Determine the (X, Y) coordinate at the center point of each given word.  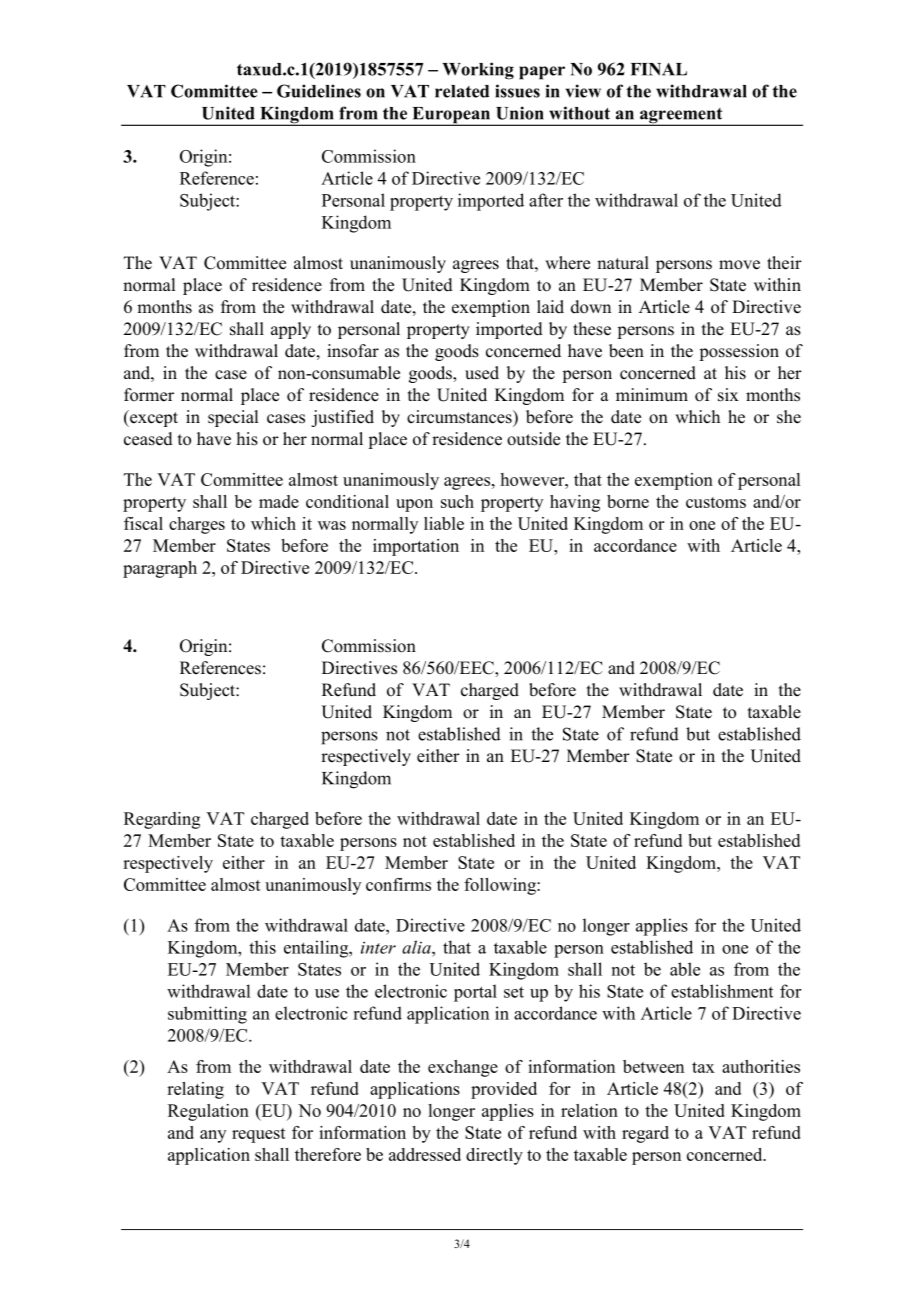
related (462, 91)
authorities (761, 1066)
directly (494, 1156)
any (213, 1136)
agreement (681, 117)
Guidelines (319, 91)
